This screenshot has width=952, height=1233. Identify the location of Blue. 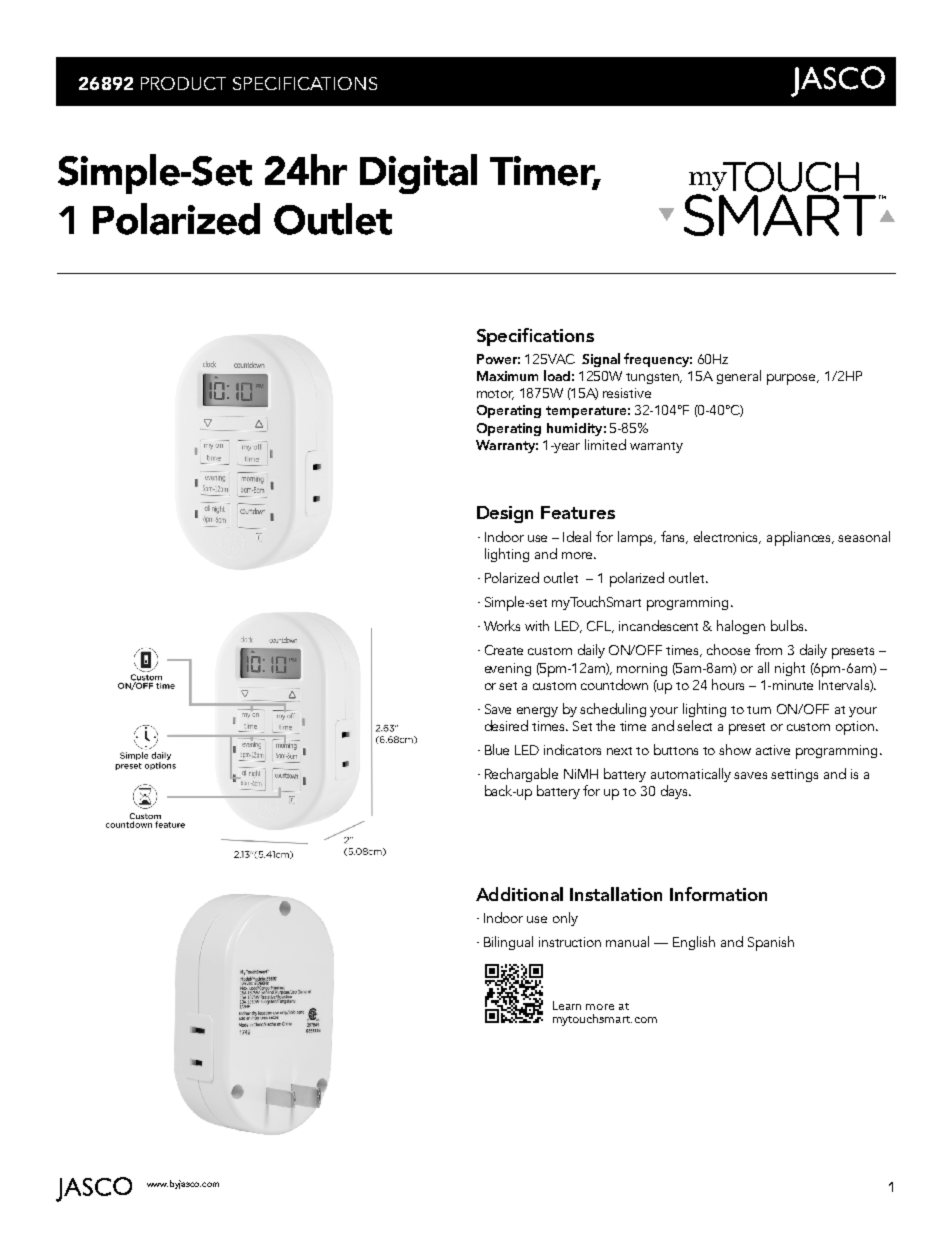
(497, 749).
